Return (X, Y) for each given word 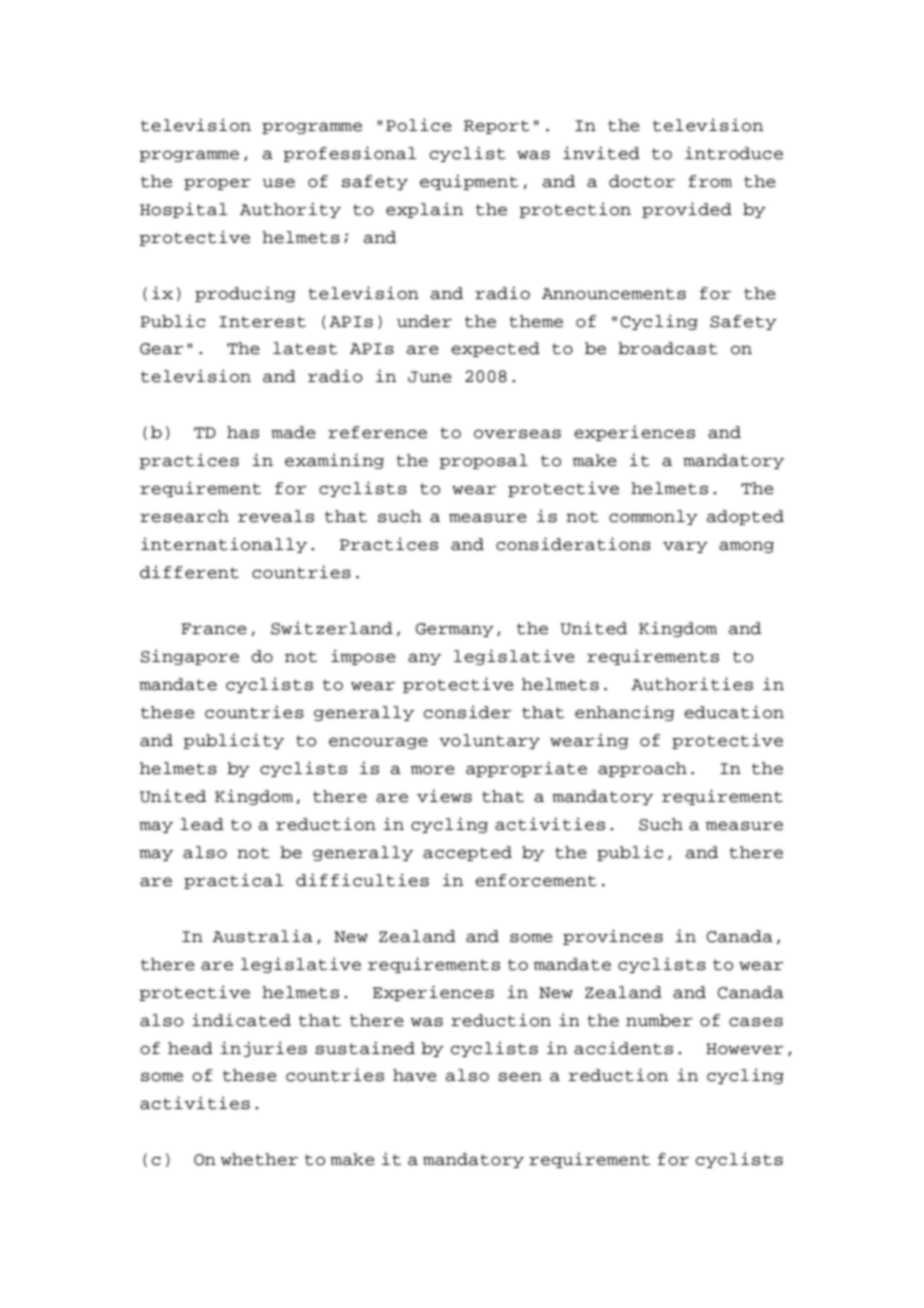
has (243, 432)
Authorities (692, 684)
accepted (467, 853)
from (710, 181)
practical (234, 881)
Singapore (190, 657)
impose (363, 657)
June (430, 377)
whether (259, 1159)
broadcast (668, 348)
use (278, 183)
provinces (613, 937)
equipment (469, 182)
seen (520, 1077)
